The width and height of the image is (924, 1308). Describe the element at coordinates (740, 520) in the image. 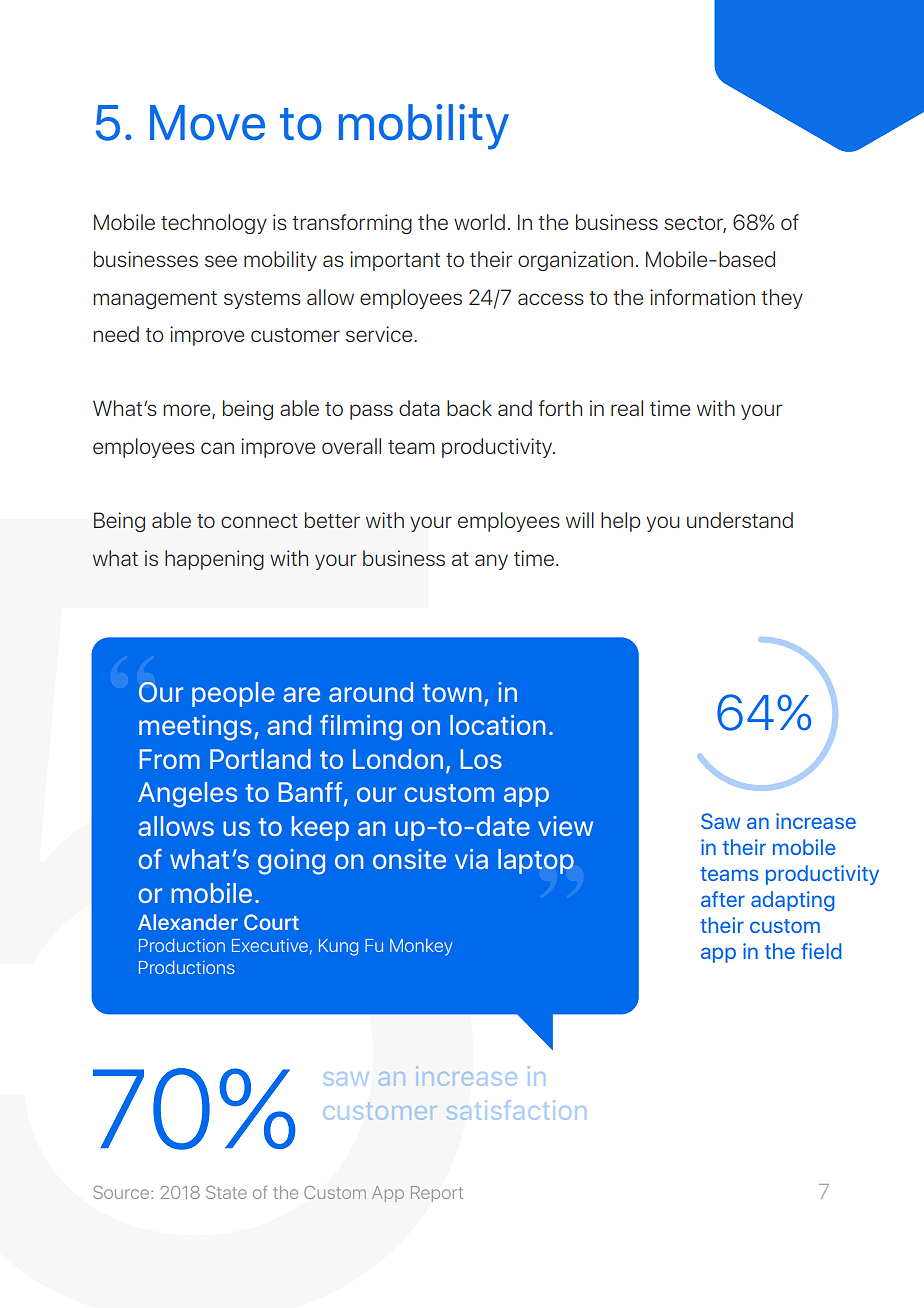

I see `understand` at that location.
